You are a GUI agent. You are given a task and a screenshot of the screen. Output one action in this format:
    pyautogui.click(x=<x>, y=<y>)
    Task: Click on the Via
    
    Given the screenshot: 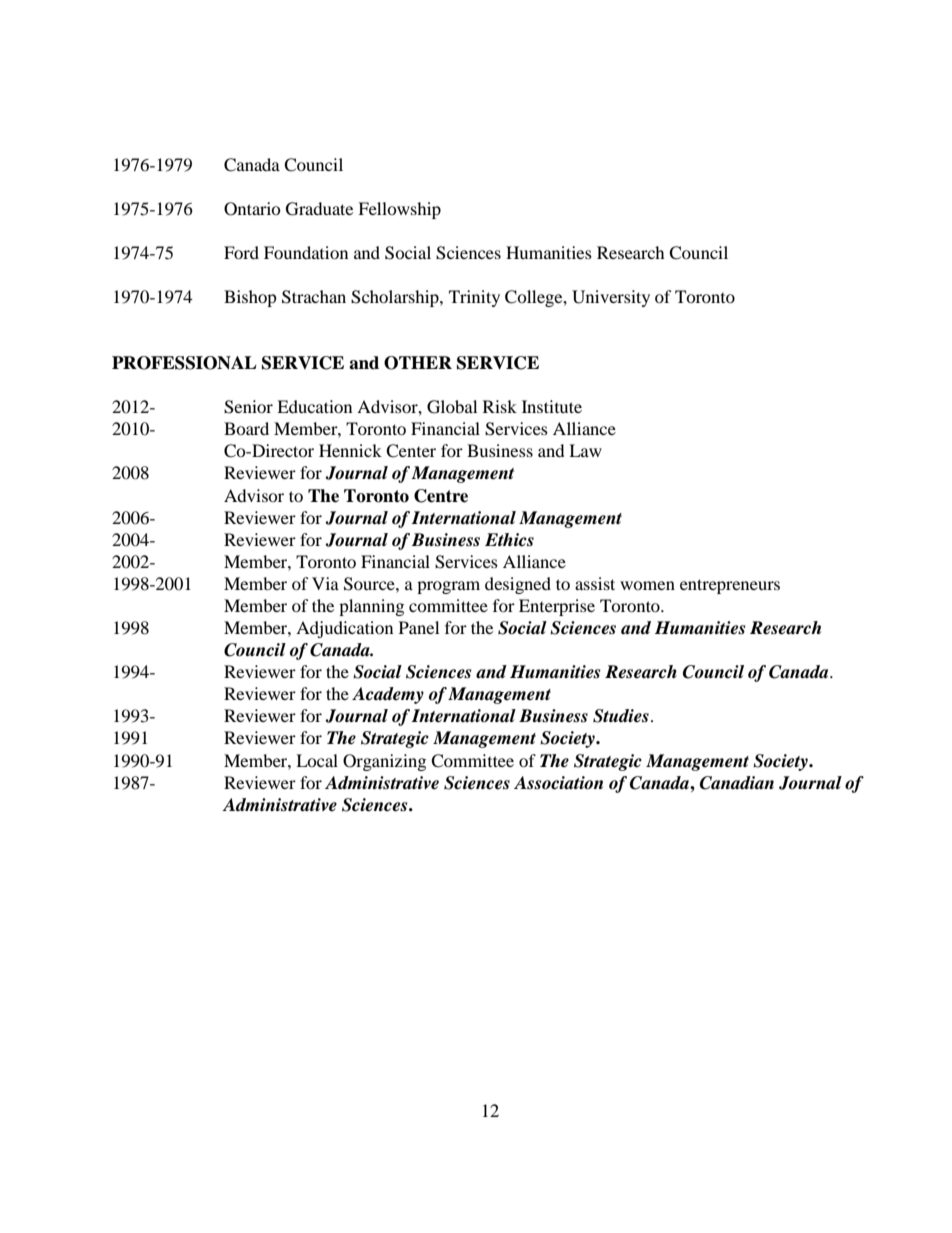 What is the action you would take?
    pyautogui.click(x=325, y=583)
